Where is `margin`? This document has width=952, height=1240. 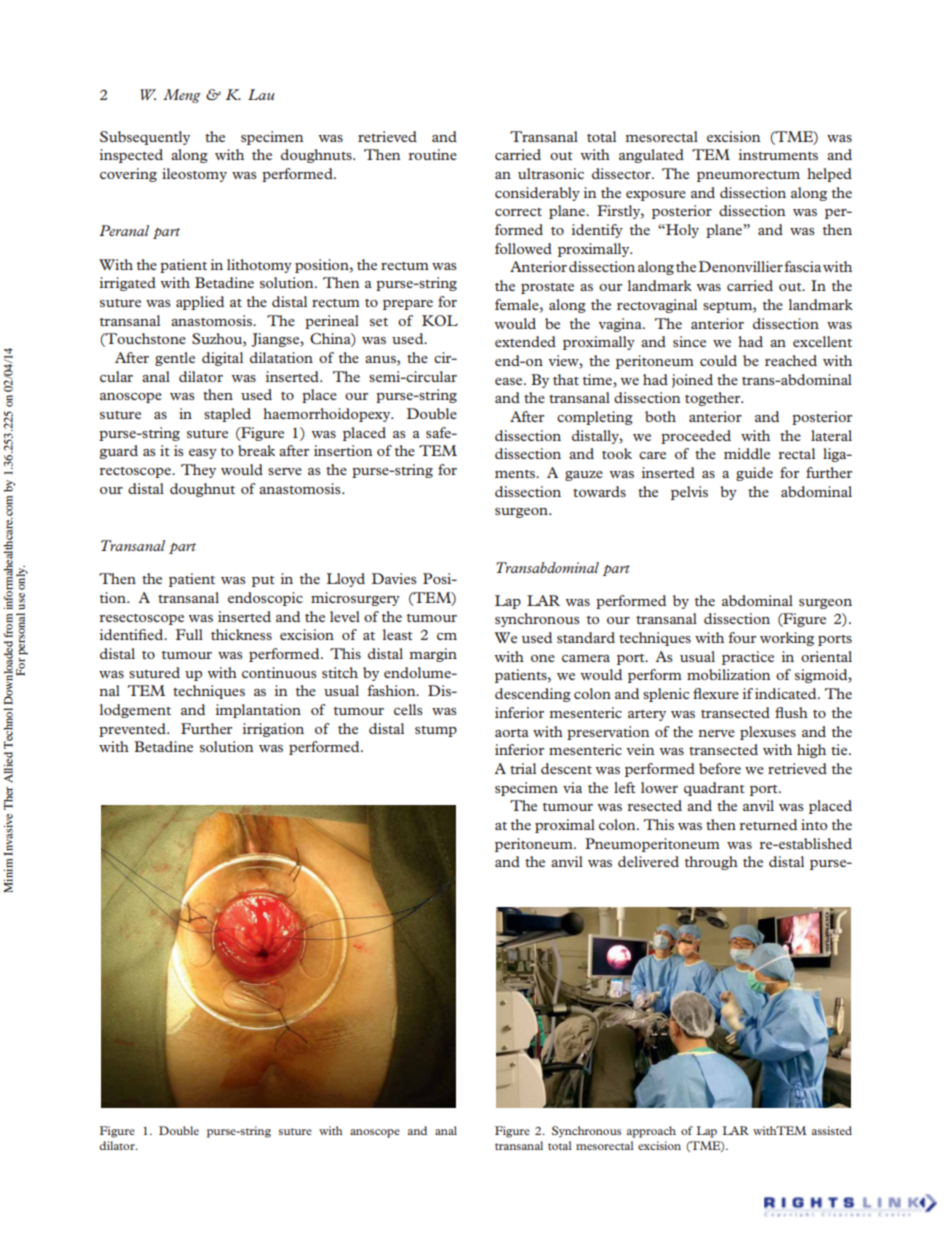 margin is located at coordinates (433, 655).
